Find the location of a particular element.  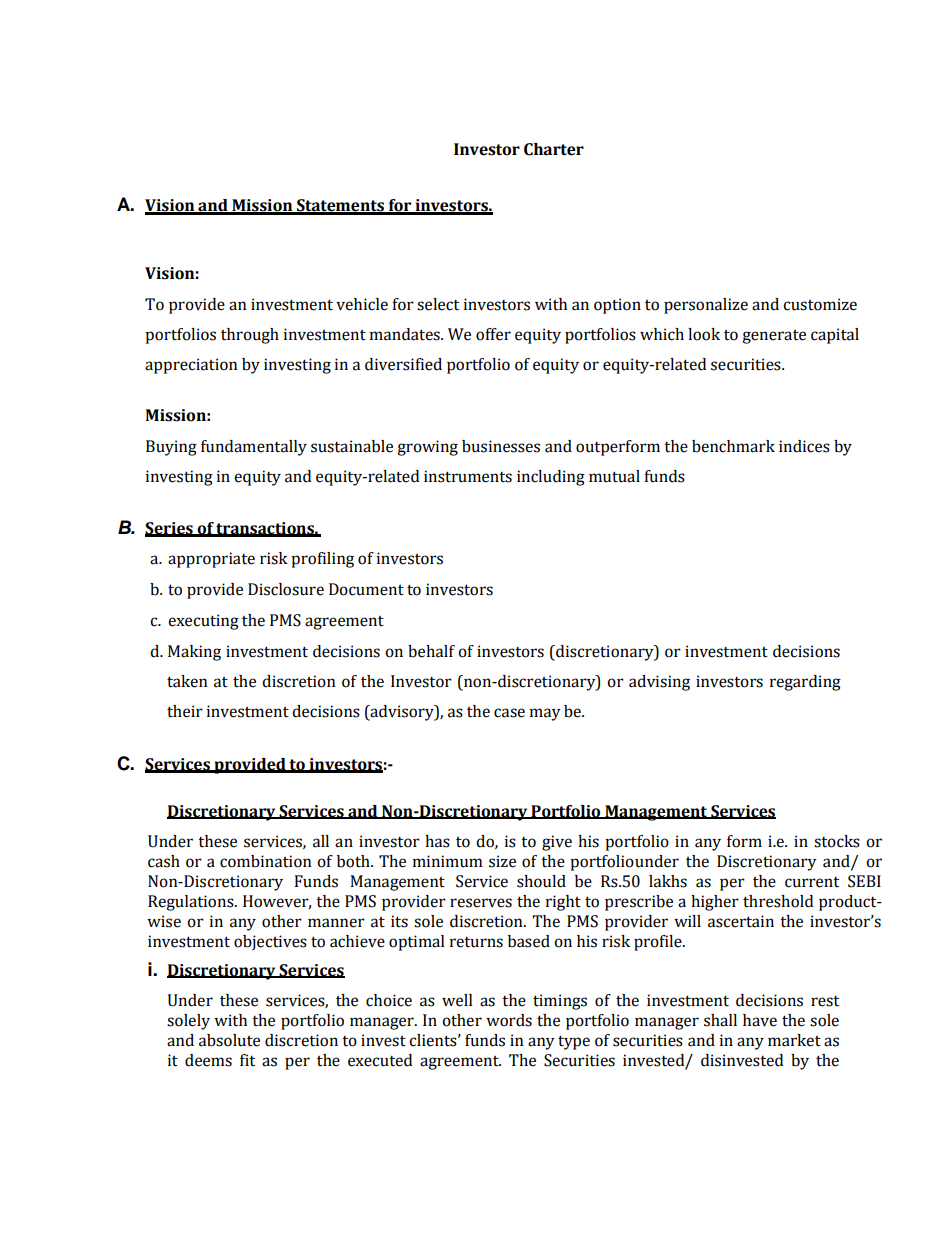

Charter is located at coordinates (554, 149).
